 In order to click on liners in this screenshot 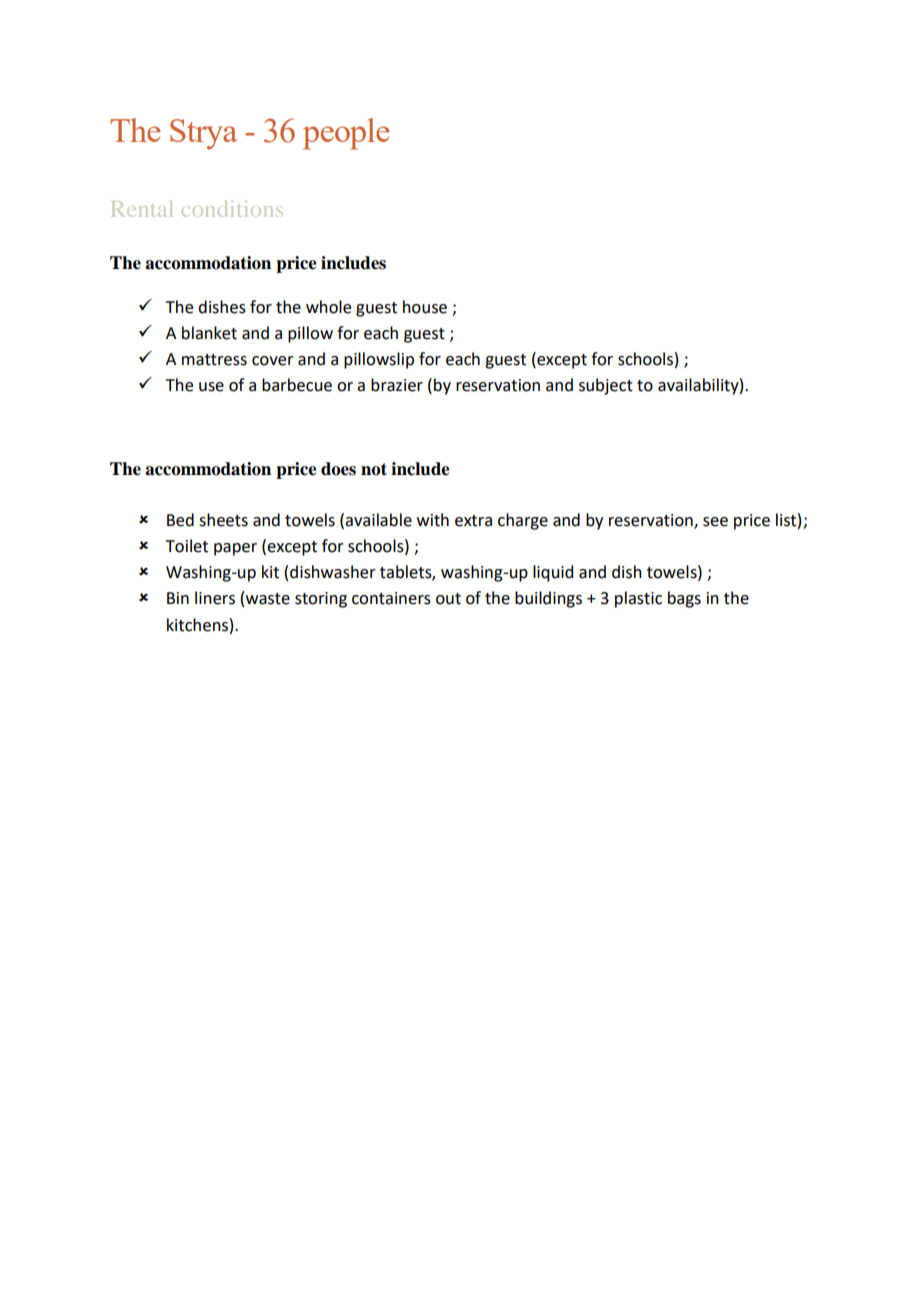, I will do `click(215, 598)`.
